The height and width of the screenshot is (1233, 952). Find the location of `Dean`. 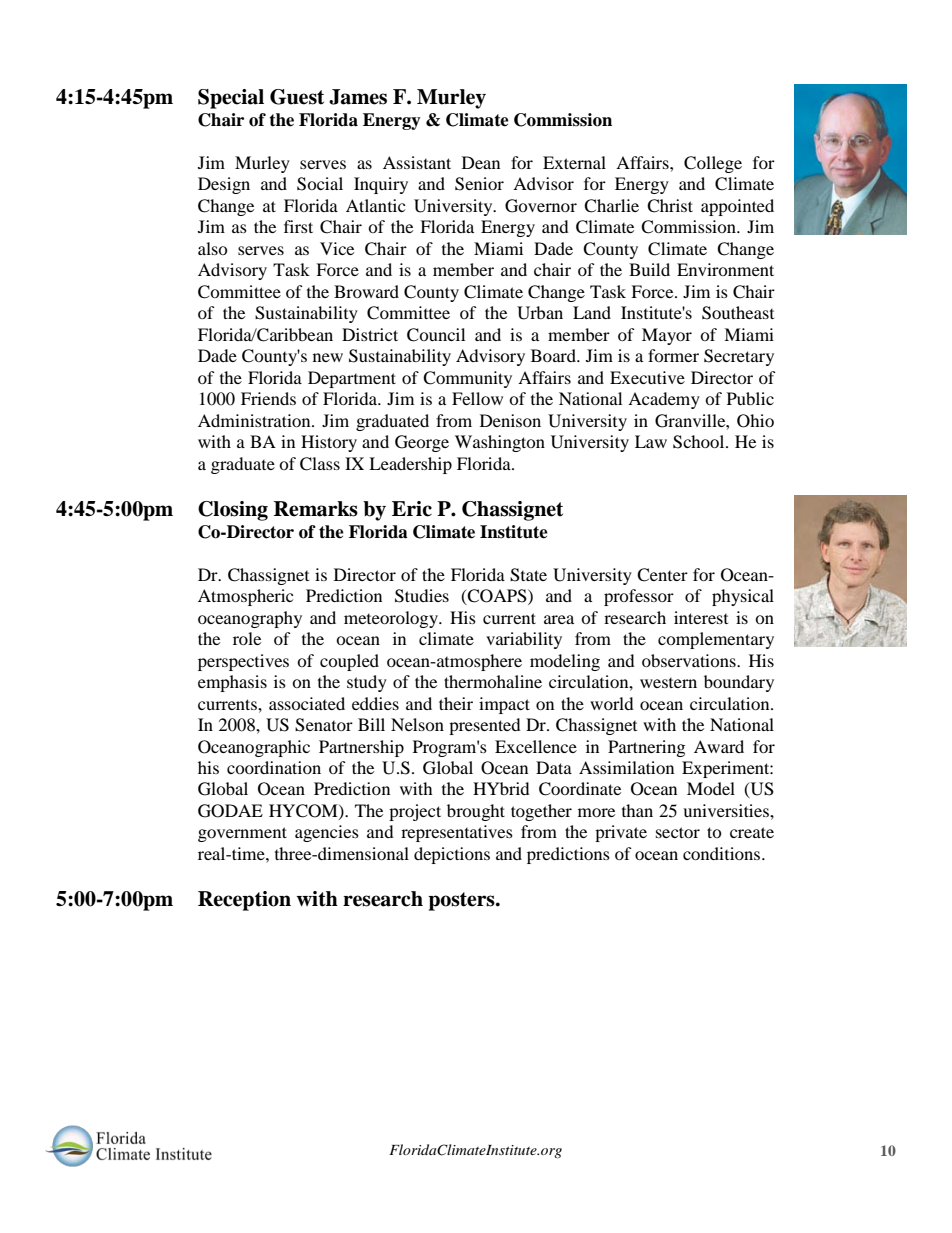

Dean is located at coordinates (481, 162).
